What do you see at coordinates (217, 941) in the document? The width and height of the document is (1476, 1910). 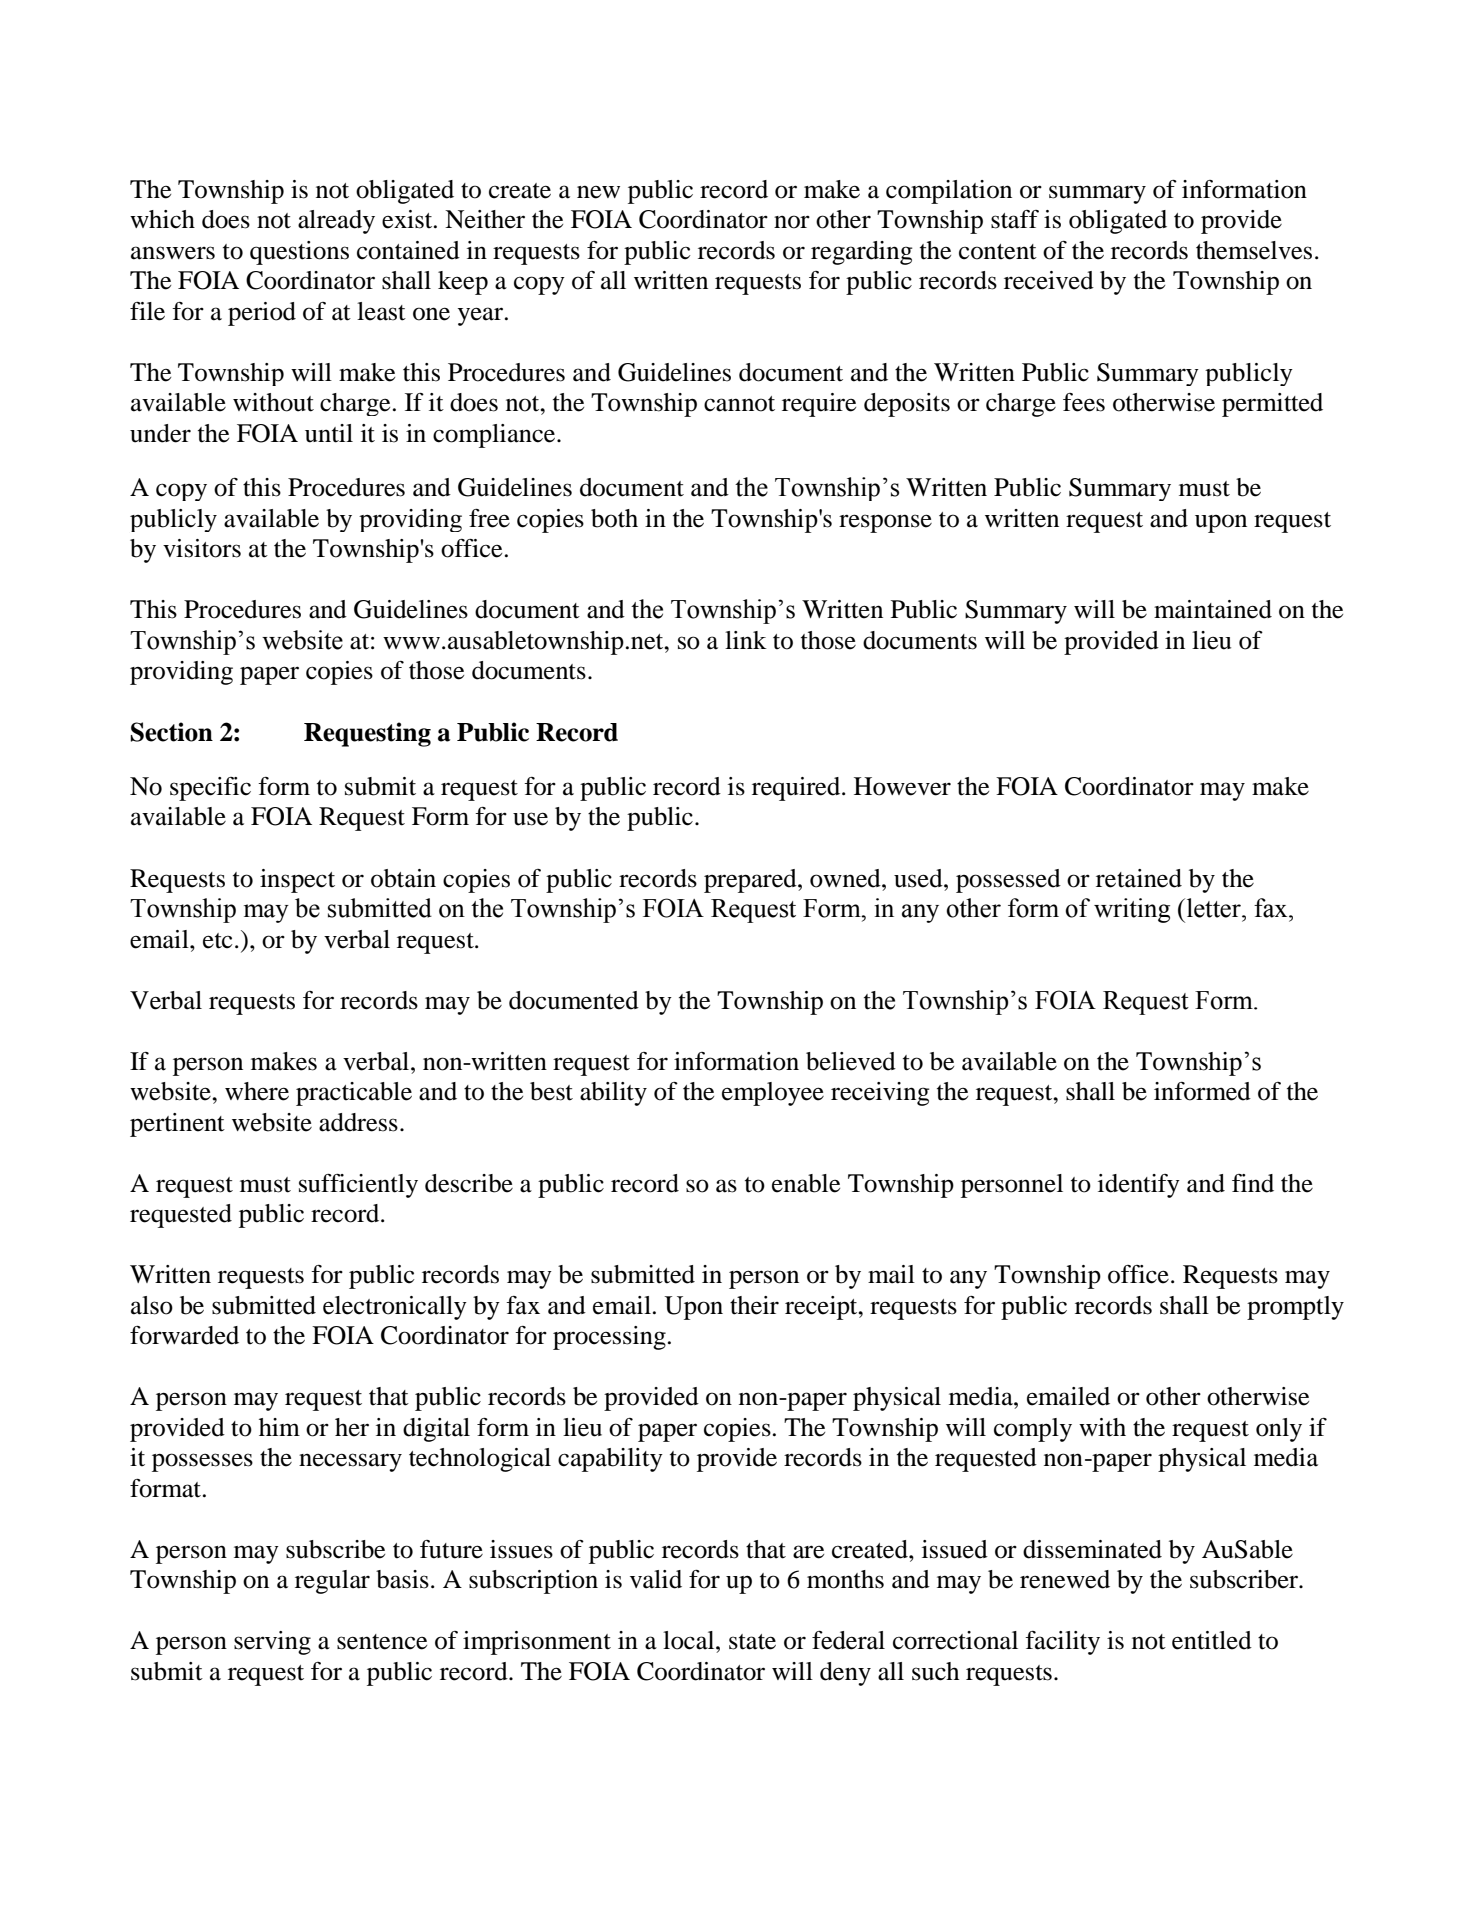 I see `etc` at bounding box center [217, 941].
